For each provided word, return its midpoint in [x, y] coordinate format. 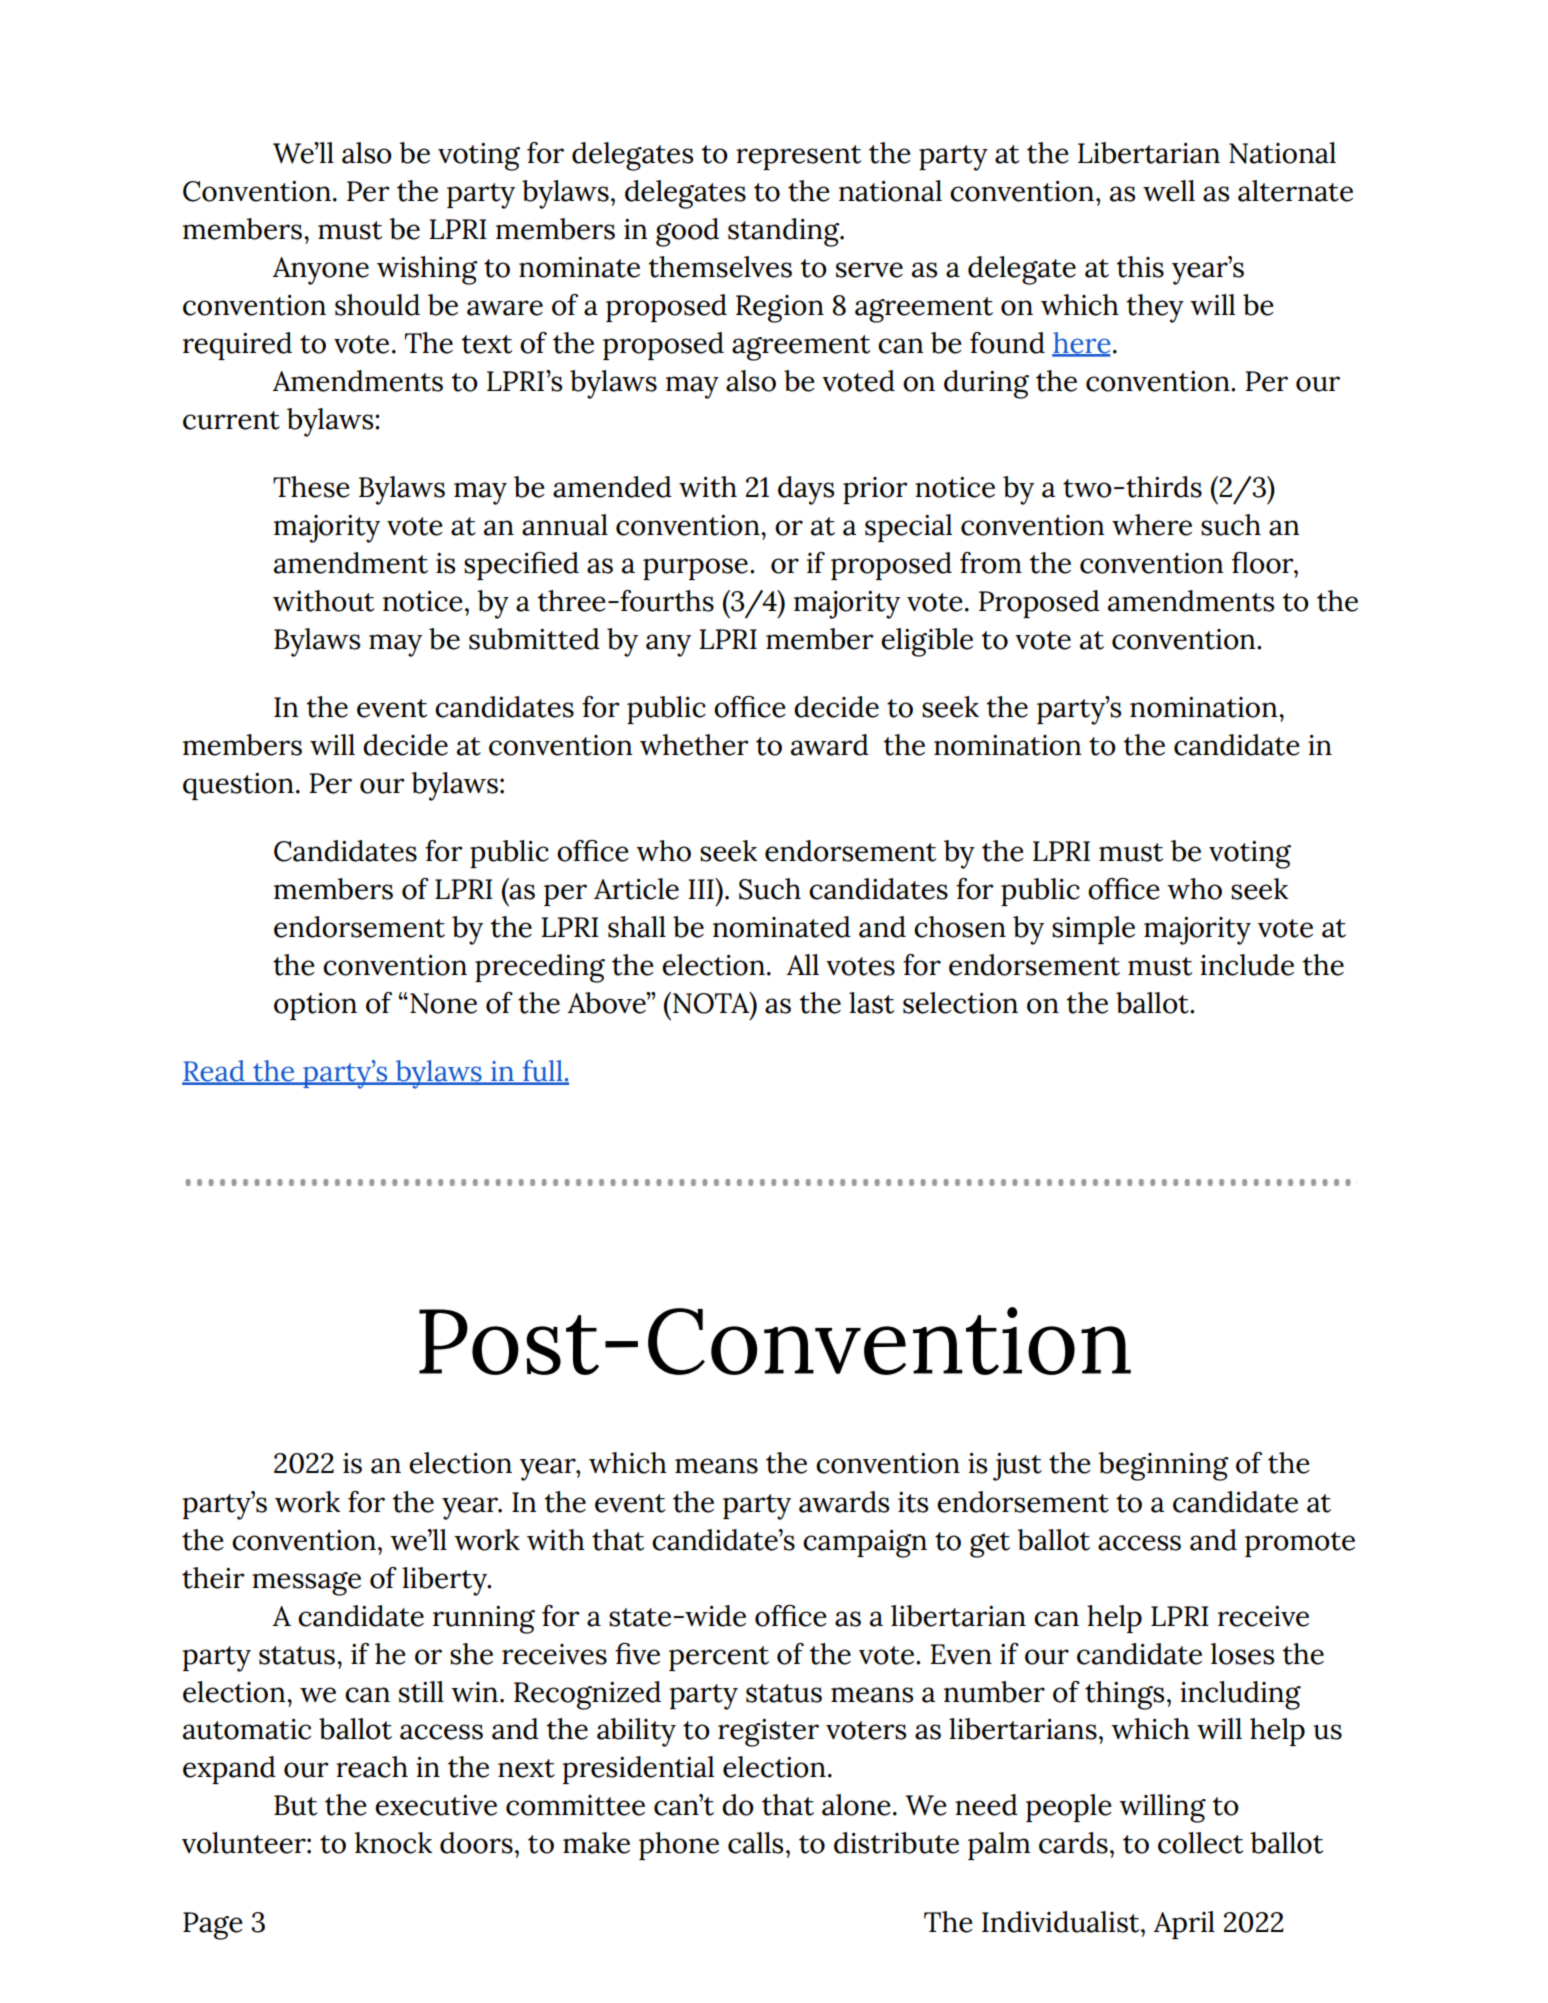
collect [1200, 1843]
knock [393, 1843]
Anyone [320, 271]
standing [785, 232]
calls [755, 1843]
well [1169, 191]
